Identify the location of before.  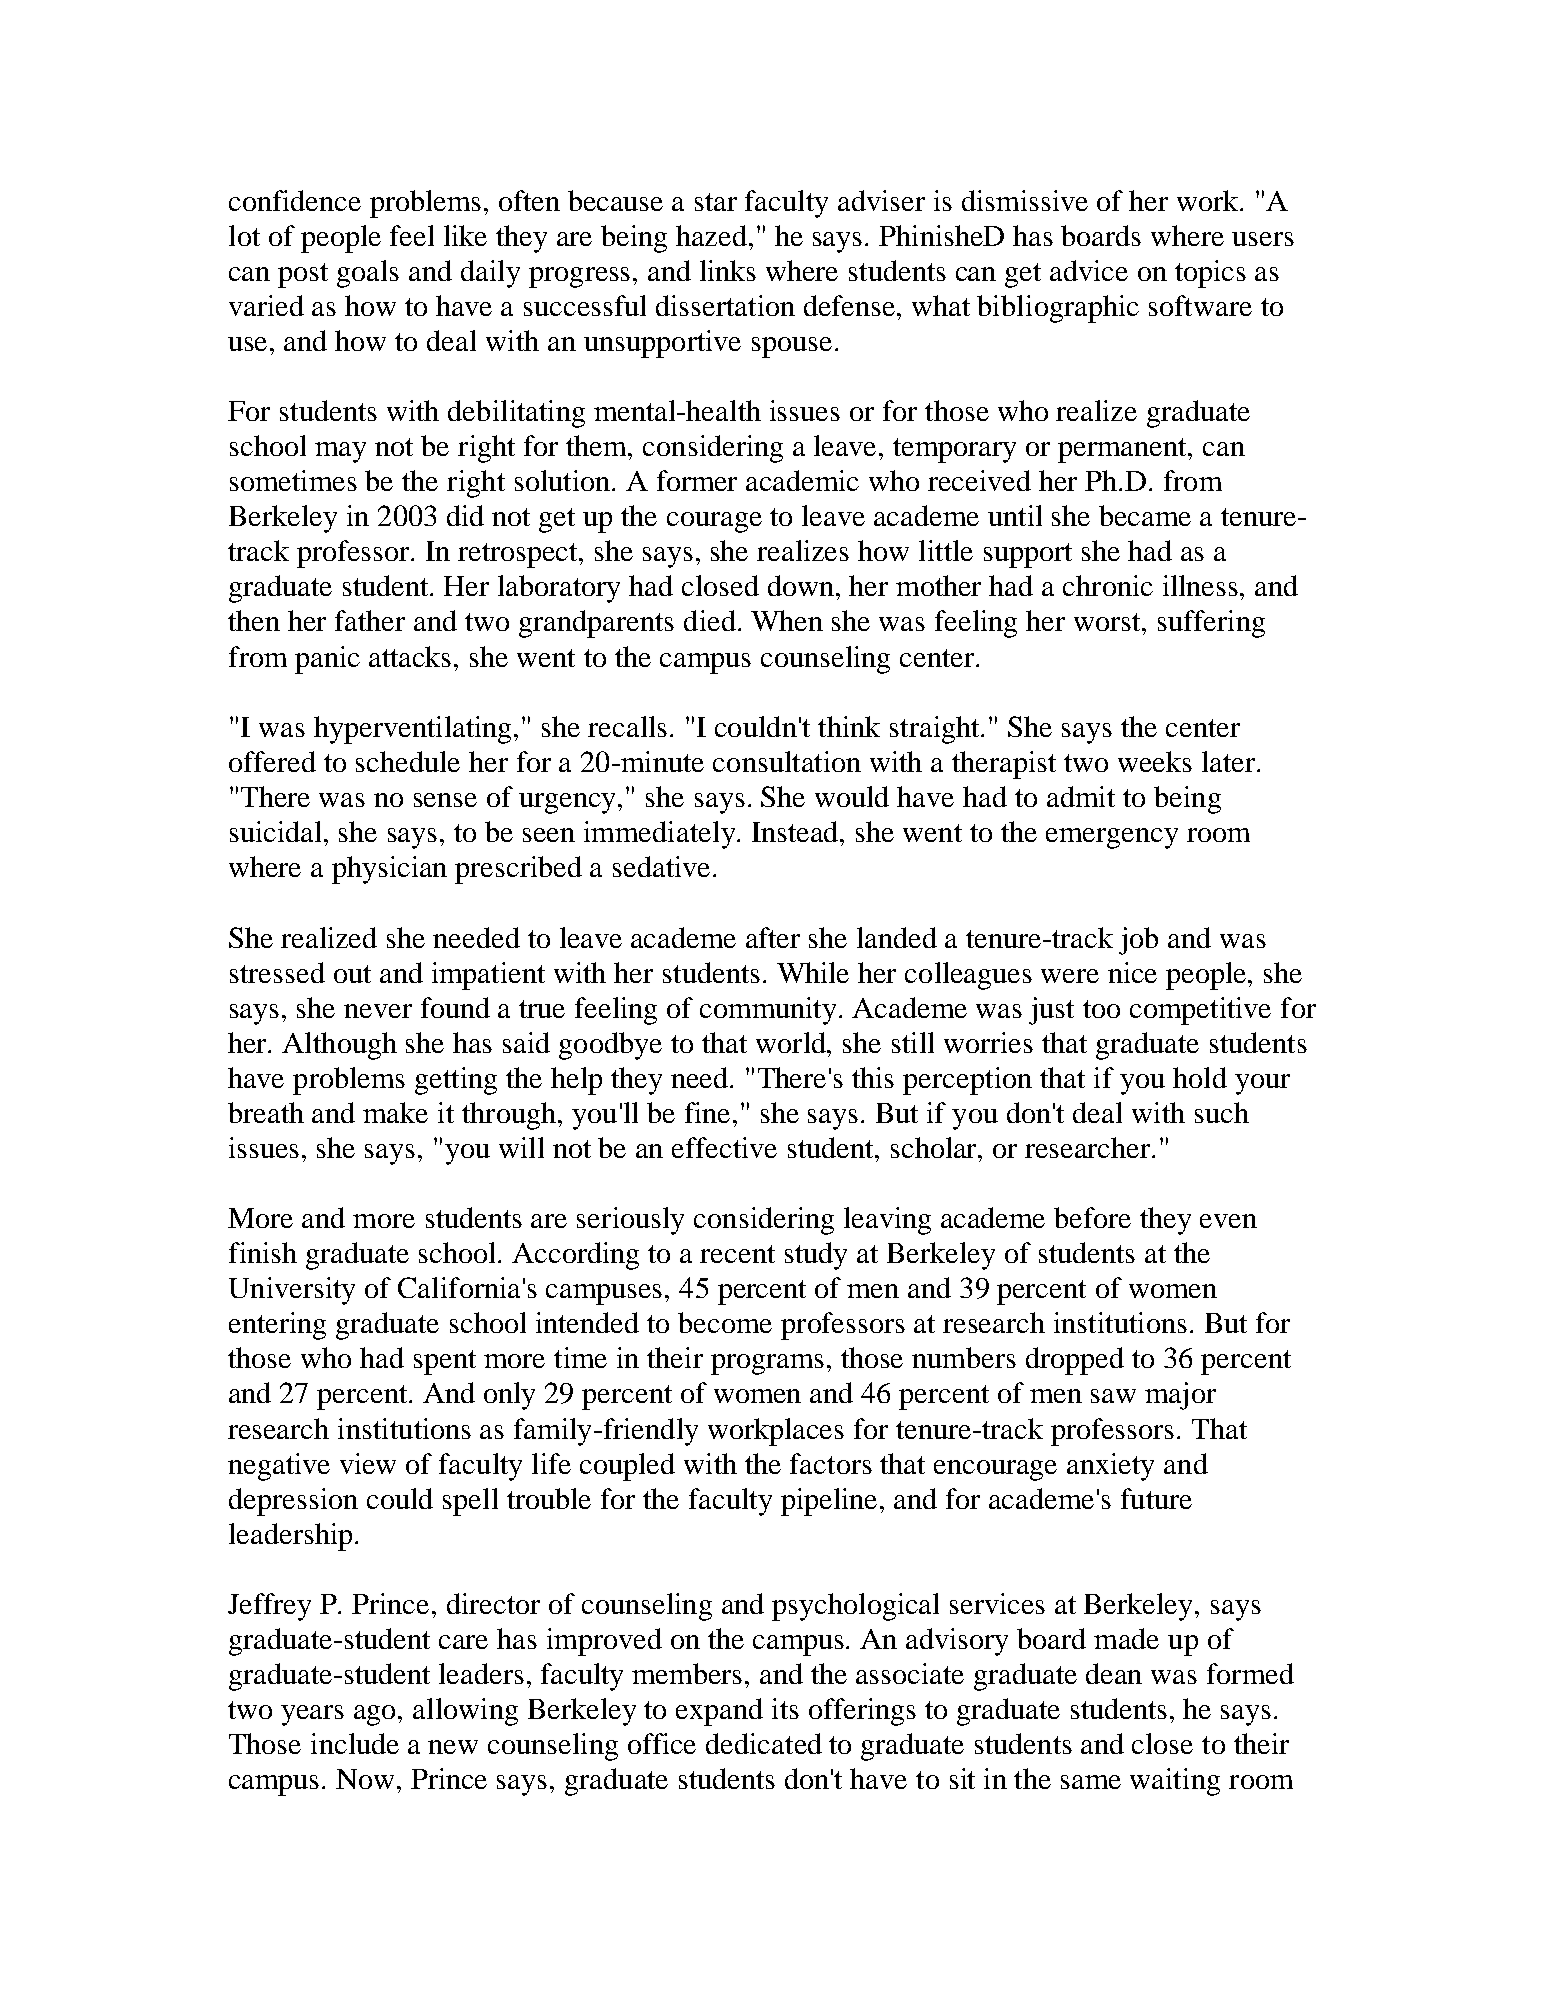
(1092, 1217).
